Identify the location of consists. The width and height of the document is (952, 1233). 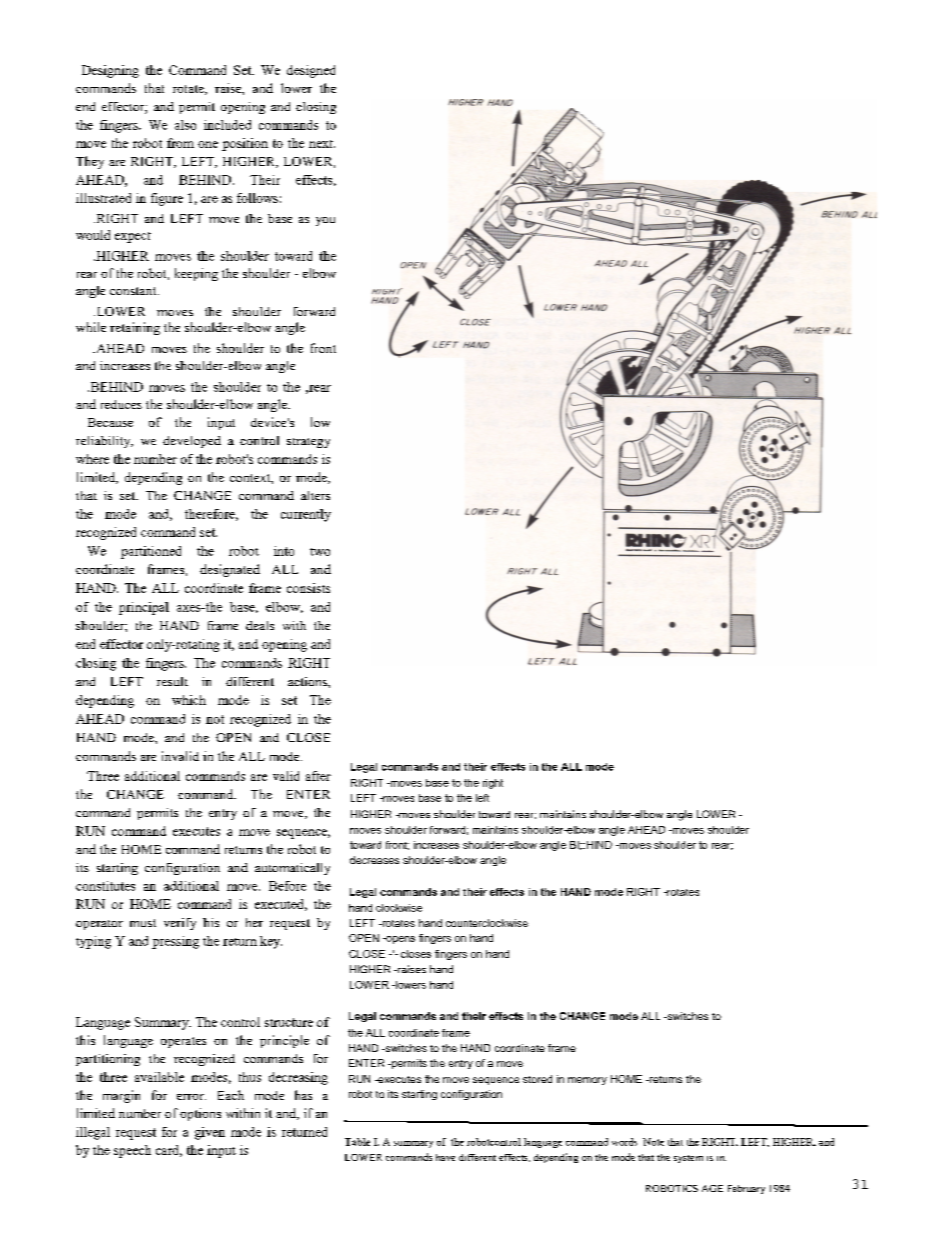
(308, 588).
